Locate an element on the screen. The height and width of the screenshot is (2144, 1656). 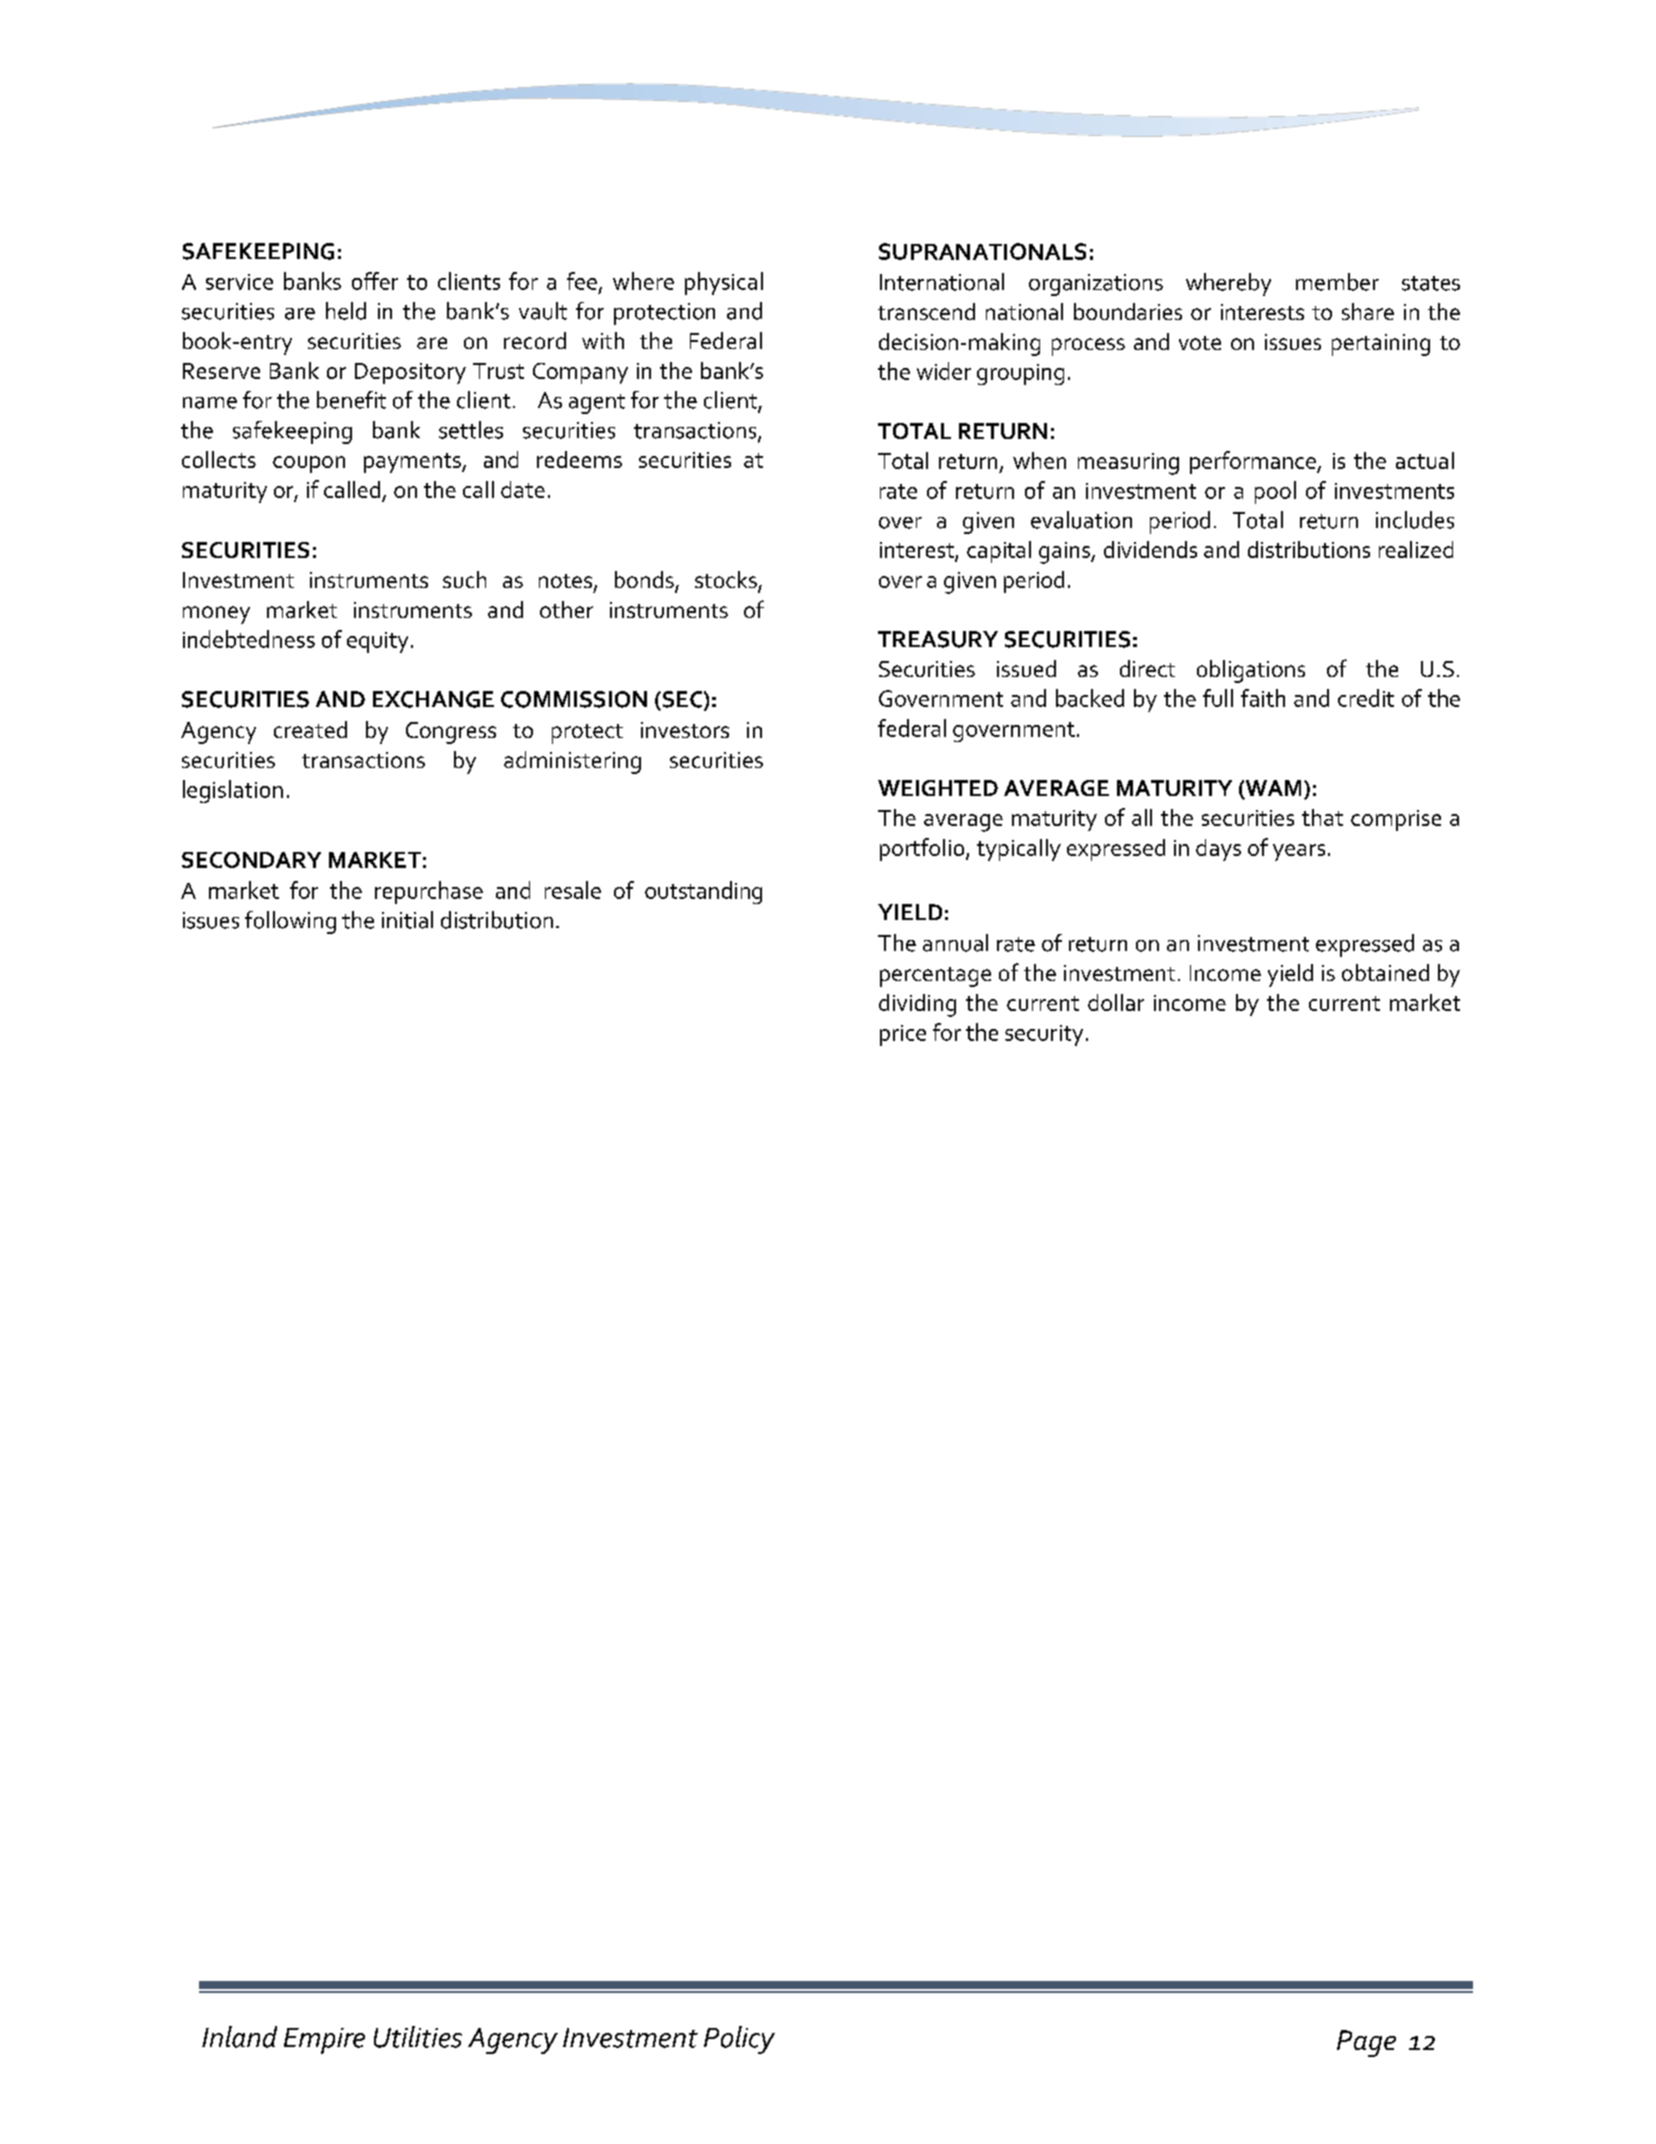
following is located at coordinates (290, 922).
